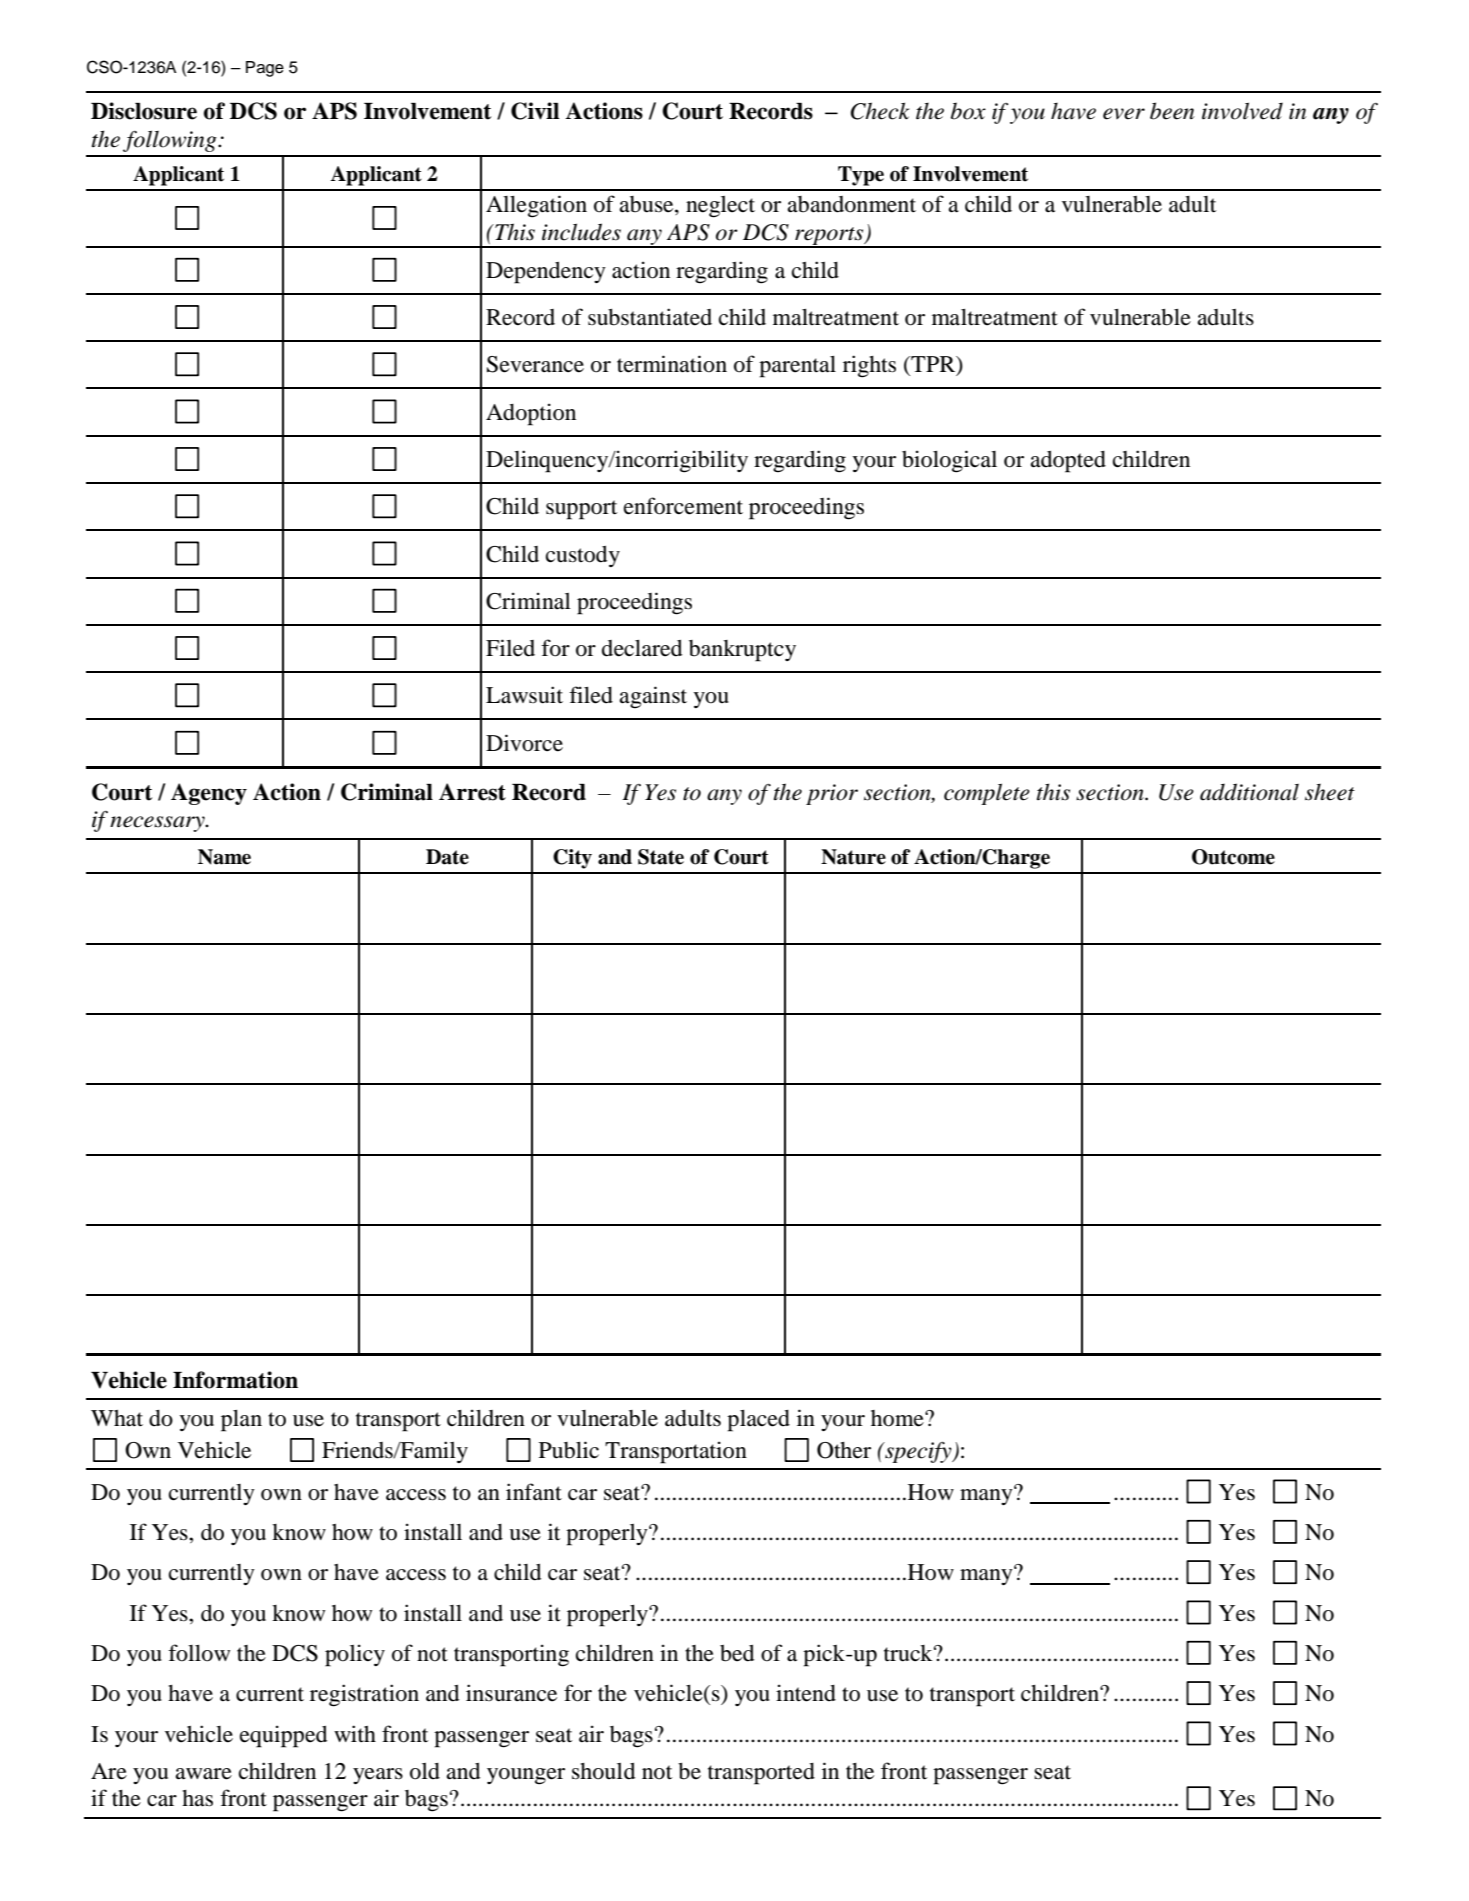 Image resolution: width=1469 pixels, height=1901 pixels. I want to click on Page, so click(265, 69).
